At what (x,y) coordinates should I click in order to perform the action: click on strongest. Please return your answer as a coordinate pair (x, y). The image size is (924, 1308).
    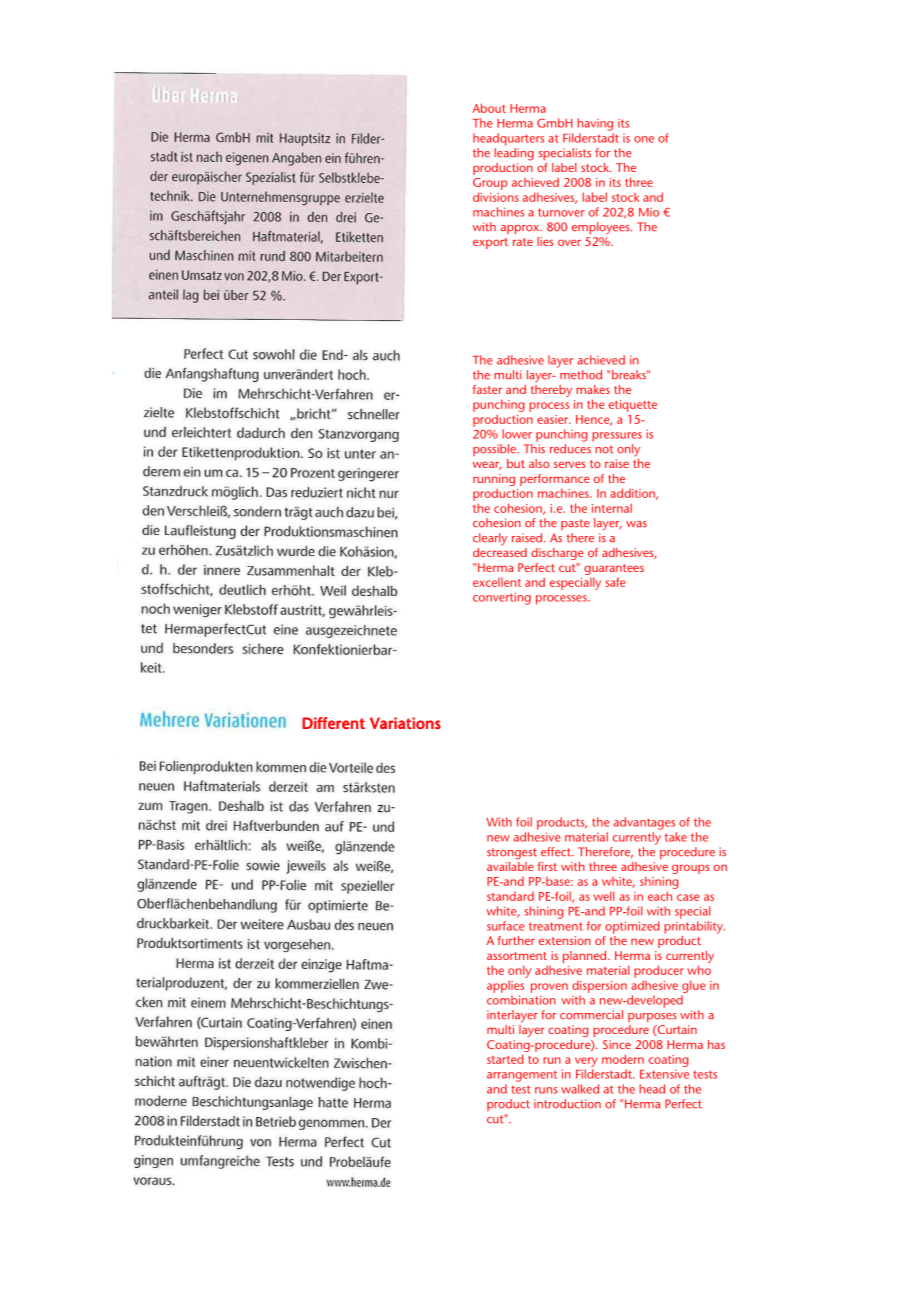
    Looking at the image, I should click on (512, 854).
